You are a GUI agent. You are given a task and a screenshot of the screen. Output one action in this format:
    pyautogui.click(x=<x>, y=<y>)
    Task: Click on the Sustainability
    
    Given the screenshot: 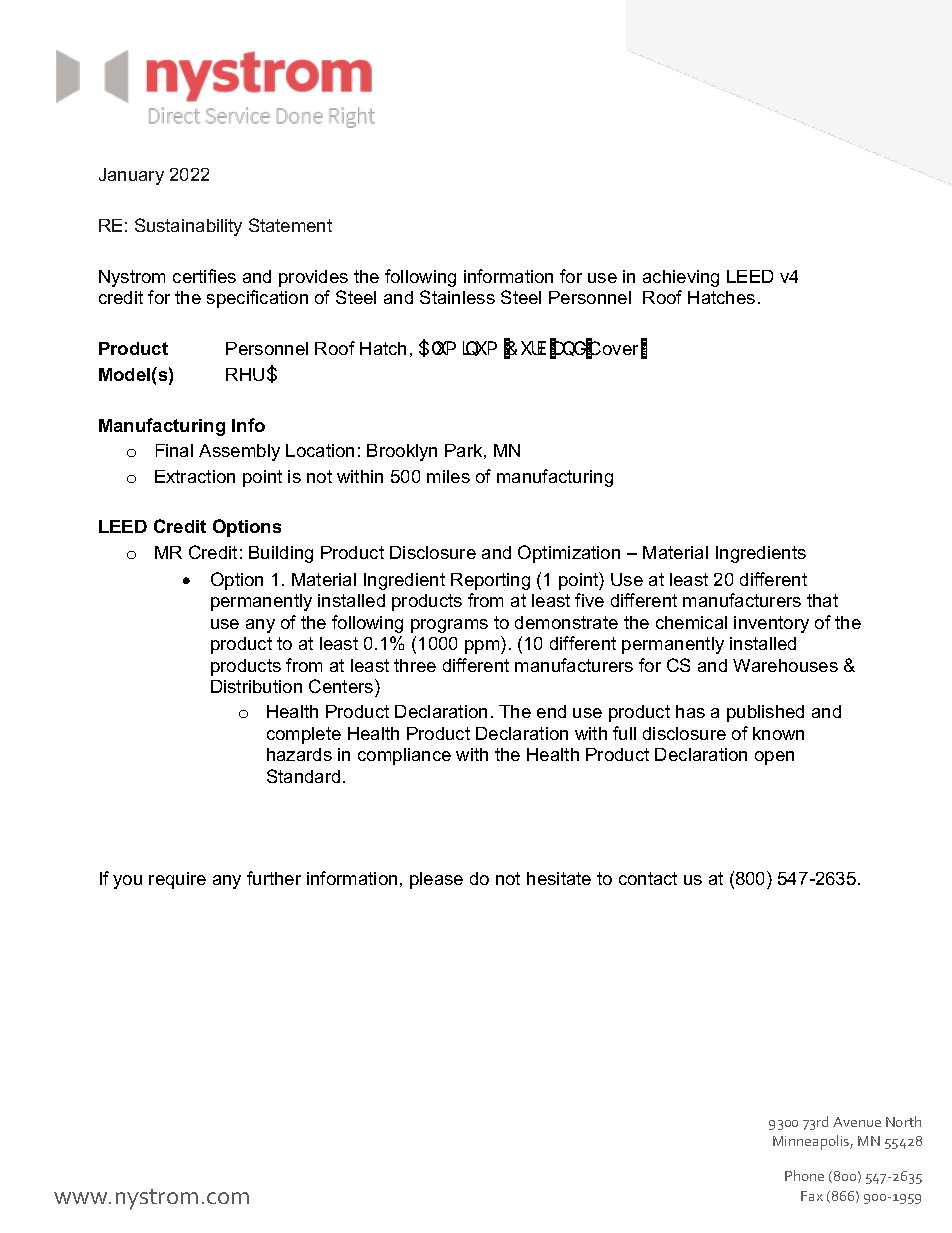 What is the action you would take?
    pyautogui.click(x=188, y=227)
